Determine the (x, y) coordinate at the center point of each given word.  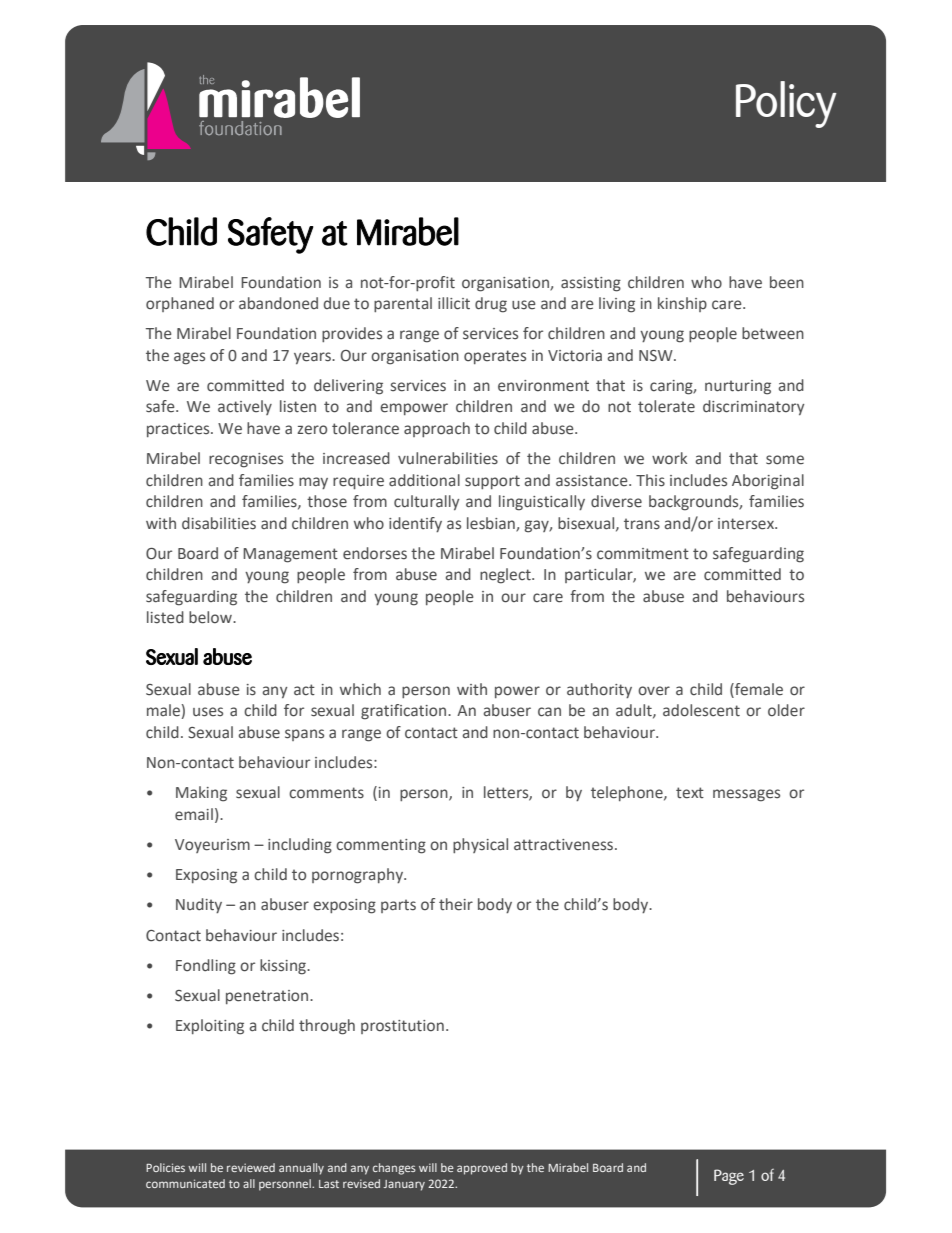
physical (480, 845)
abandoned (278, 303)
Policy (786, 104)
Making (201, 794)
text (690, 793)
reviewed (251, 1167)
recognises (246, 460)
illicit (454, 303)
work (669, 458)
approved (482, 1169)
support (492, 482)
